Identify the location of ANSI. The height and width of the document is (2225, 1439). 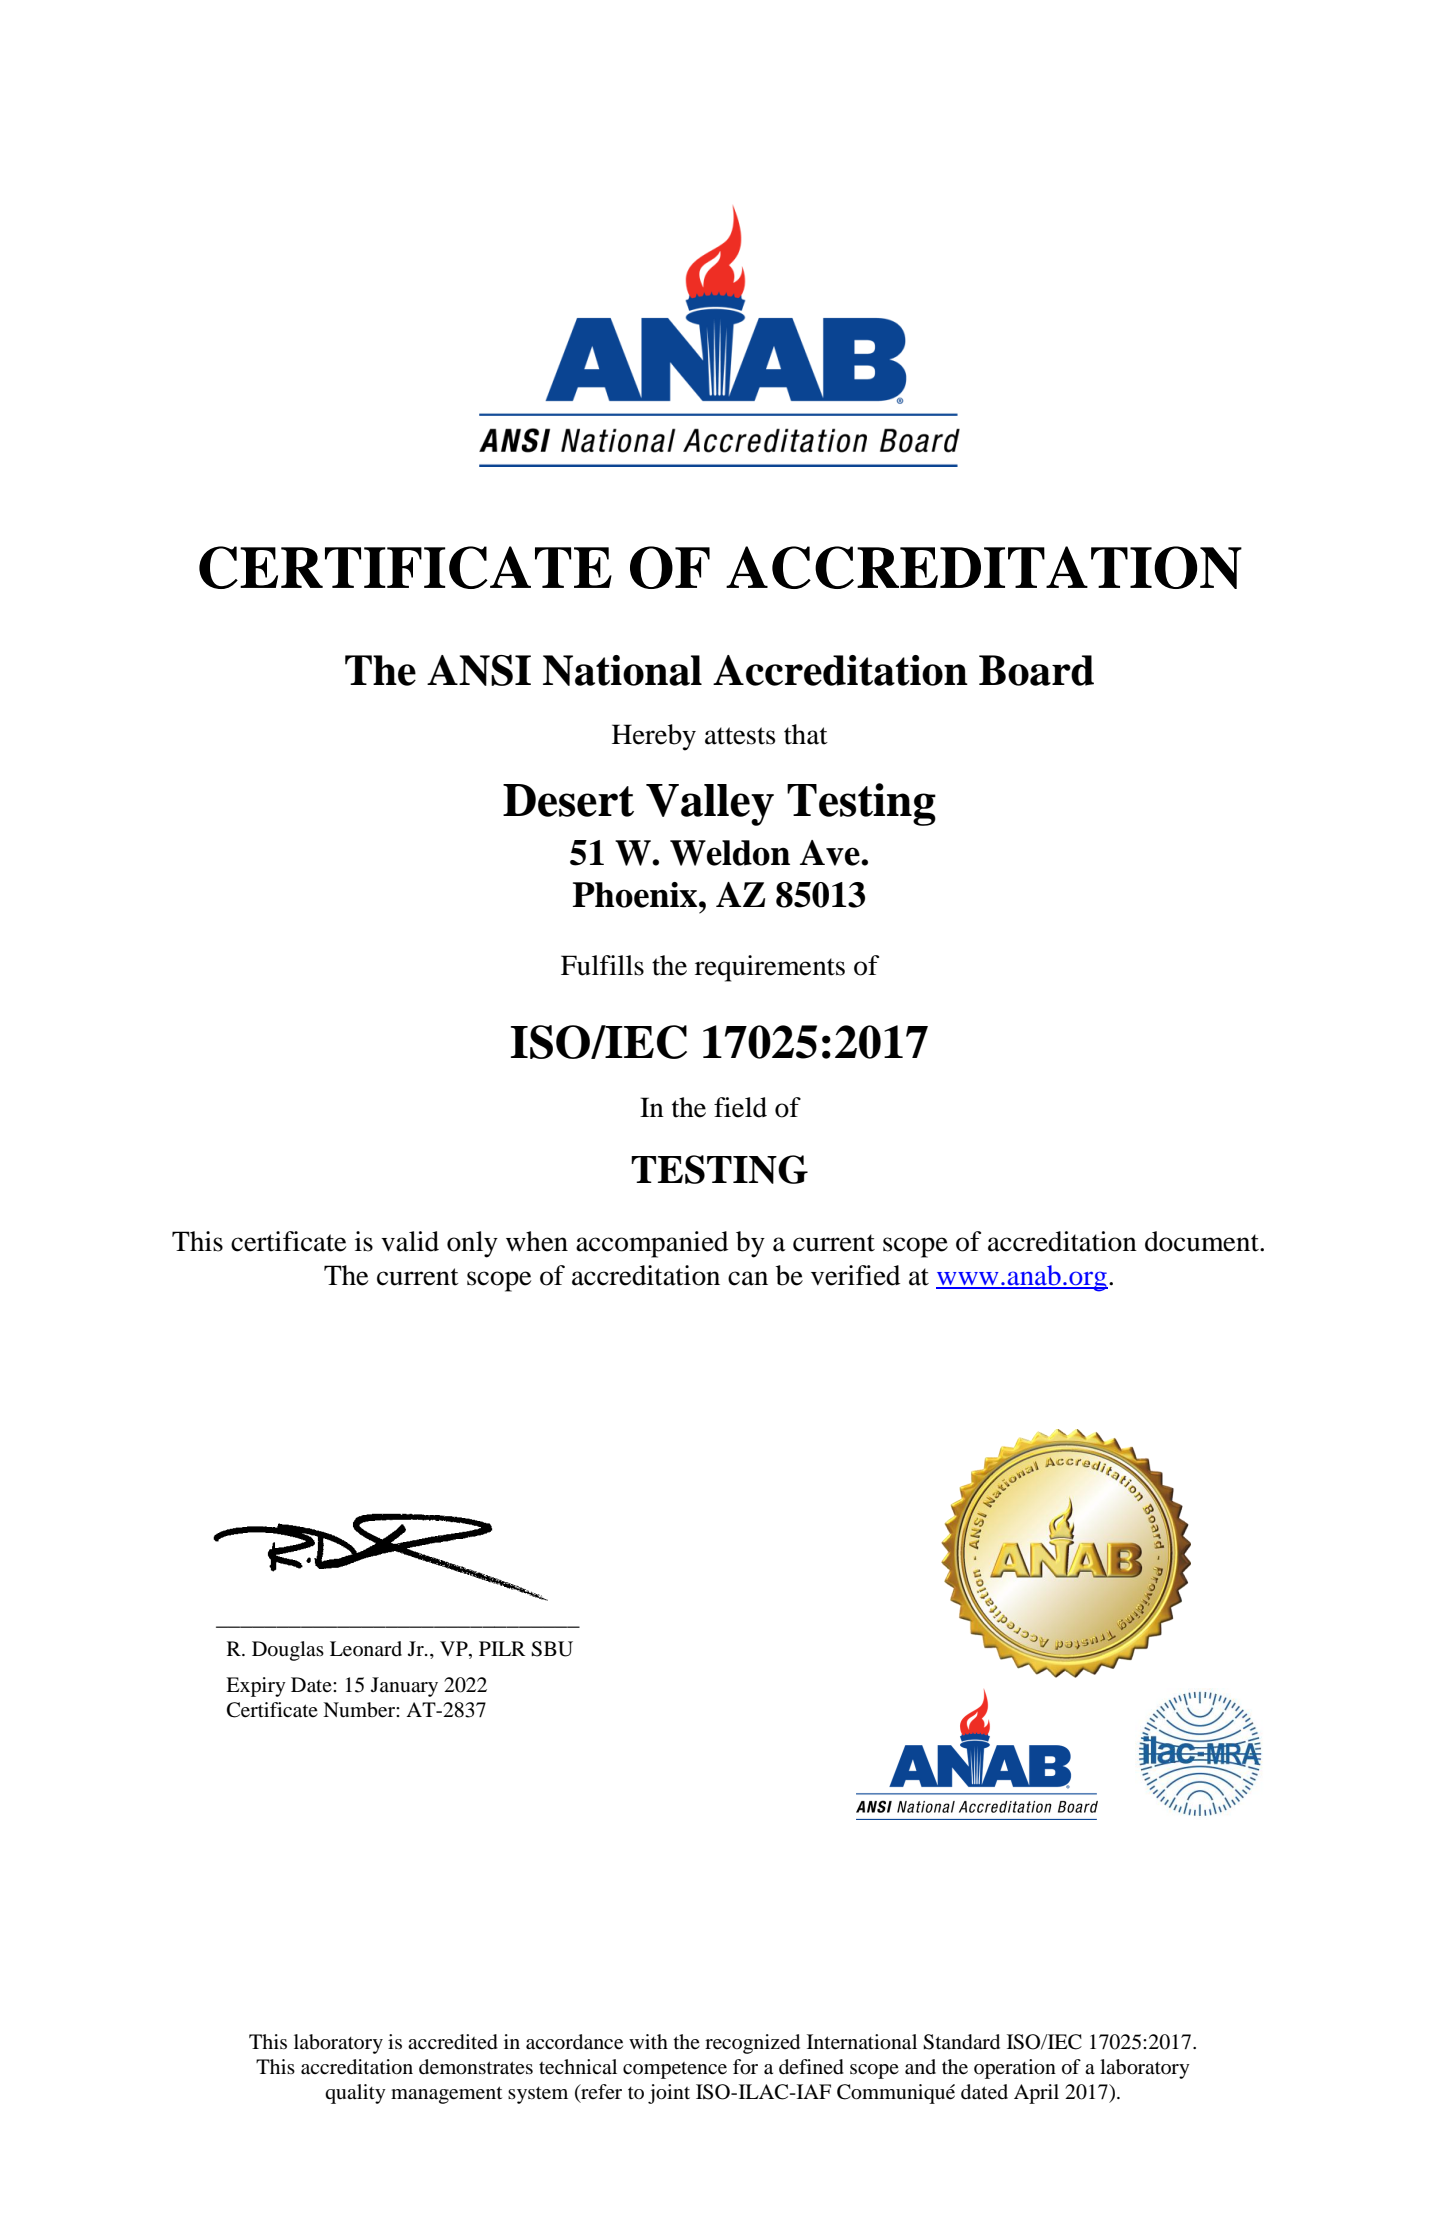
(479, 670).
